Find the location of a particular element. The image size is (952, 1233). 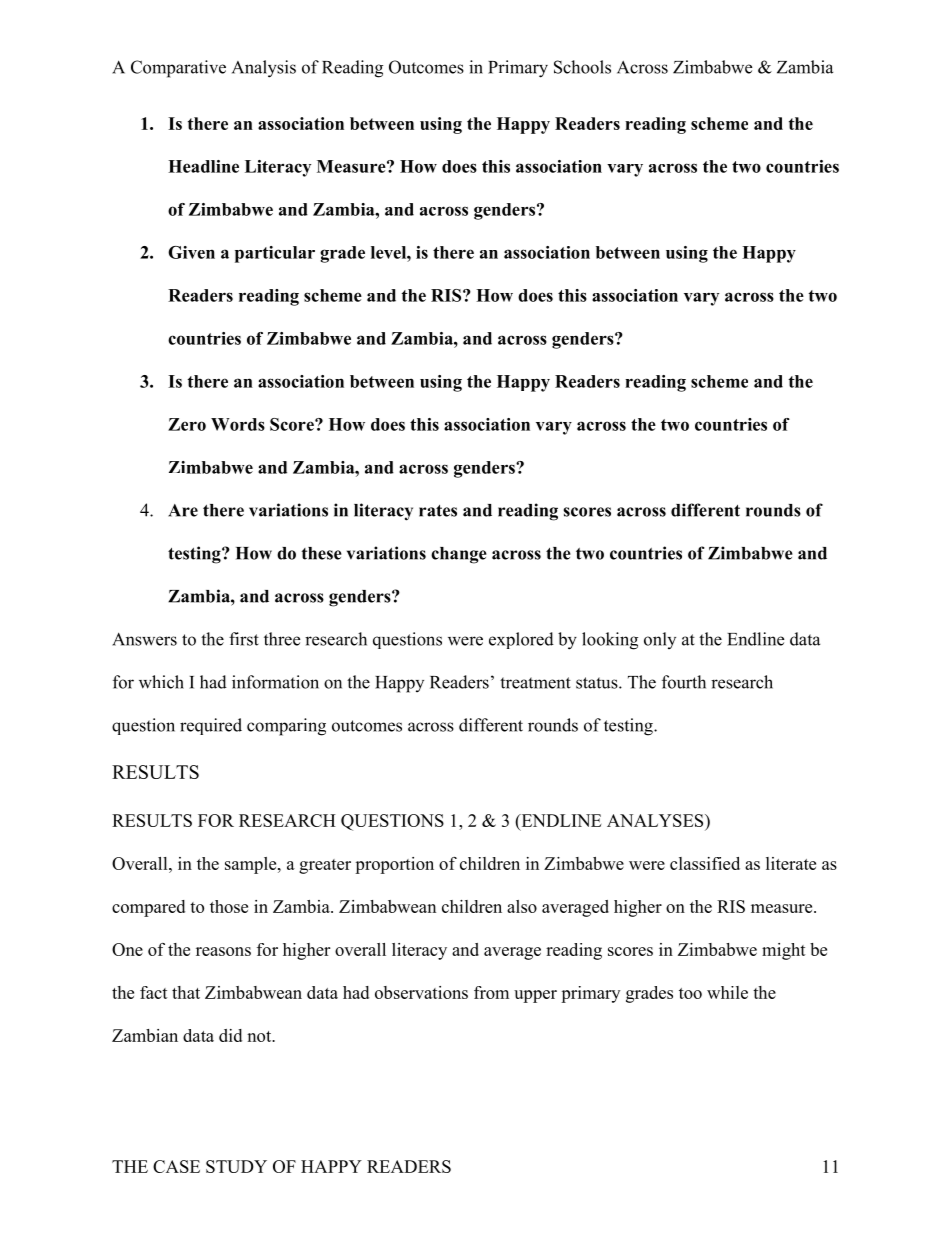

STUDY is located at coordinates (236, 1166).
